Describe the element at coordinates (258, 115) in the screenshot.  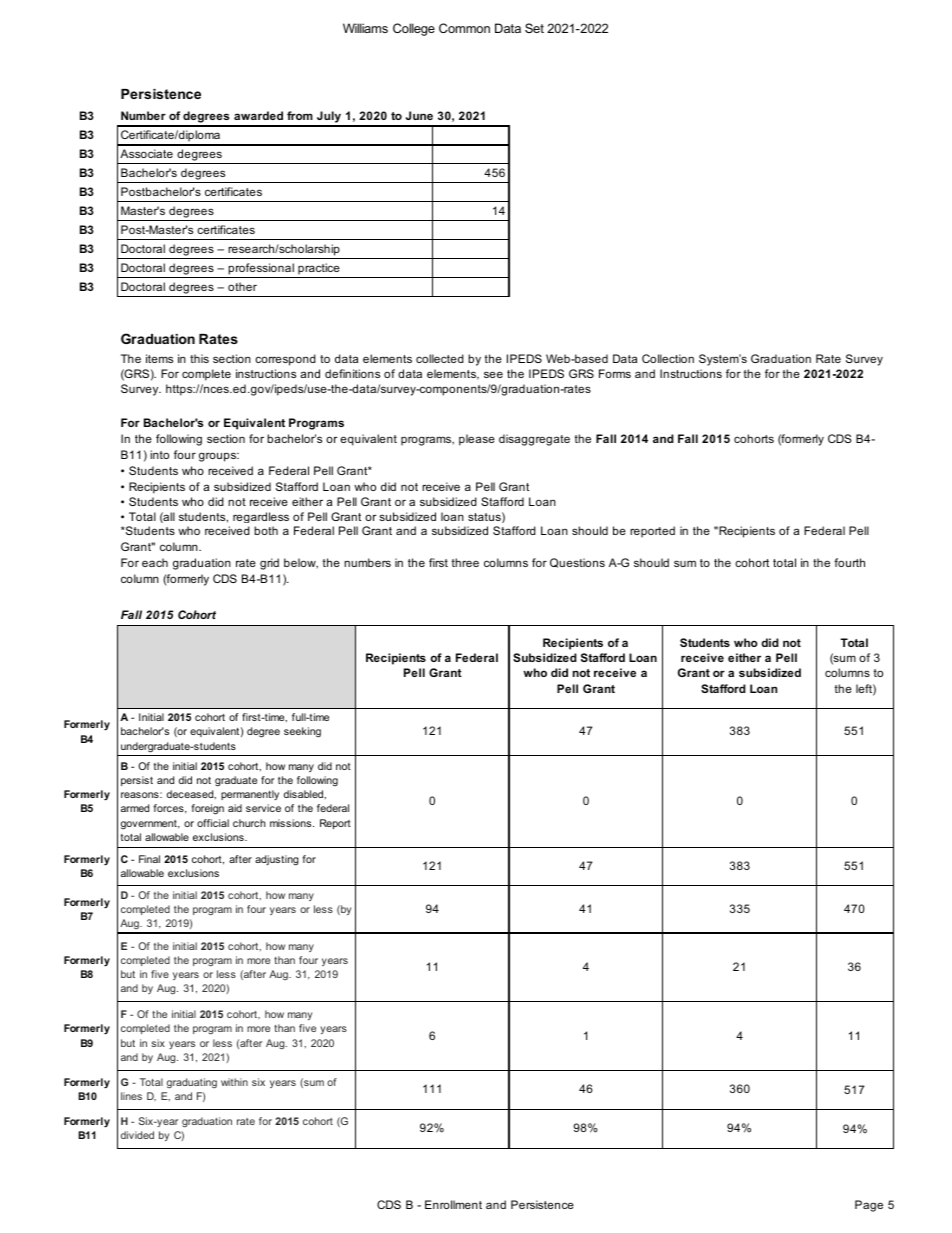
I see `awarded` at that location.
